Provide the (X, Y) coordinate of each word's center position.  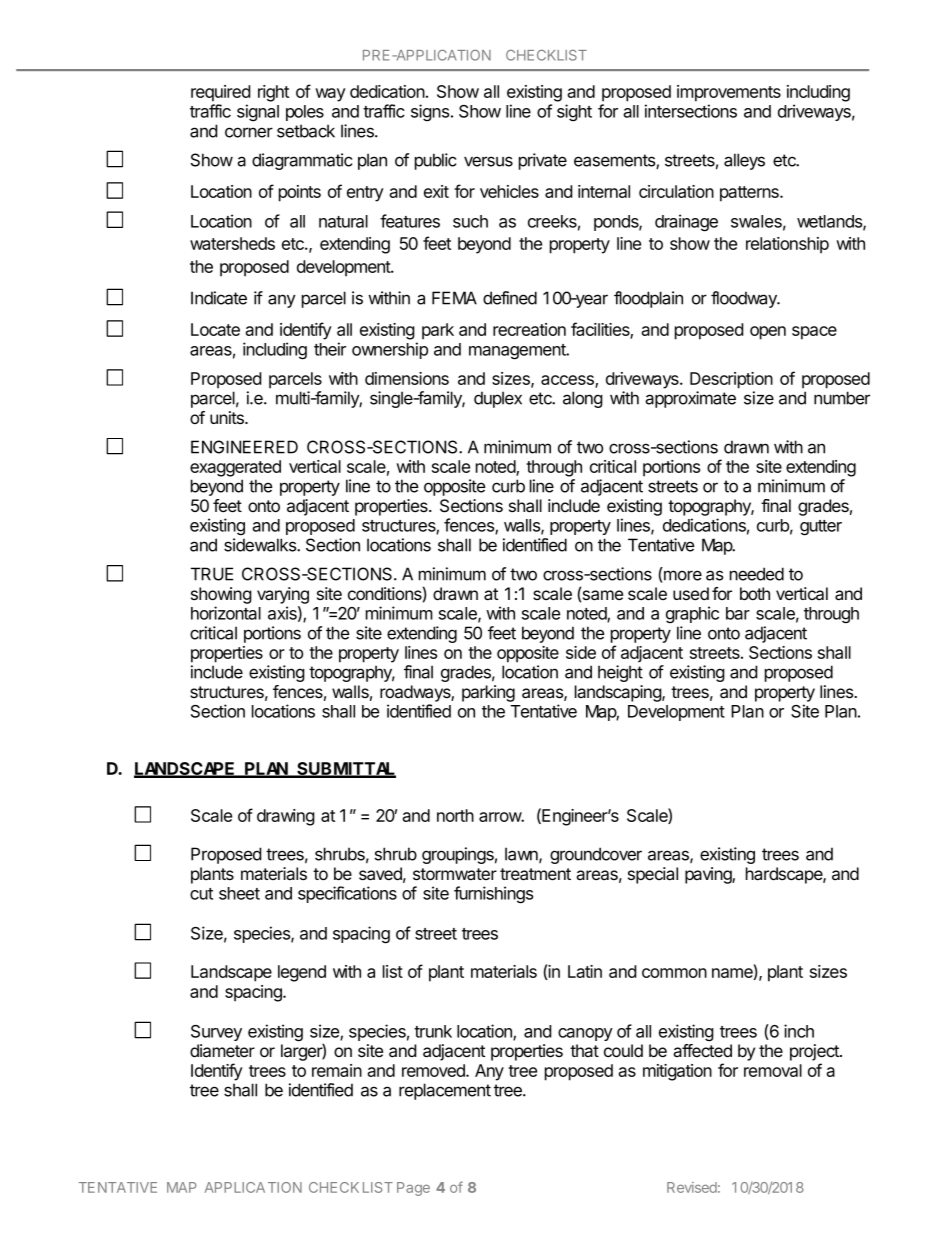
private (543, 161)
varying (283, 595)
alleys (744, 161)
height (620, 673)
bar (738, 613)
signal (258, 112)
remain (337, 1070)
